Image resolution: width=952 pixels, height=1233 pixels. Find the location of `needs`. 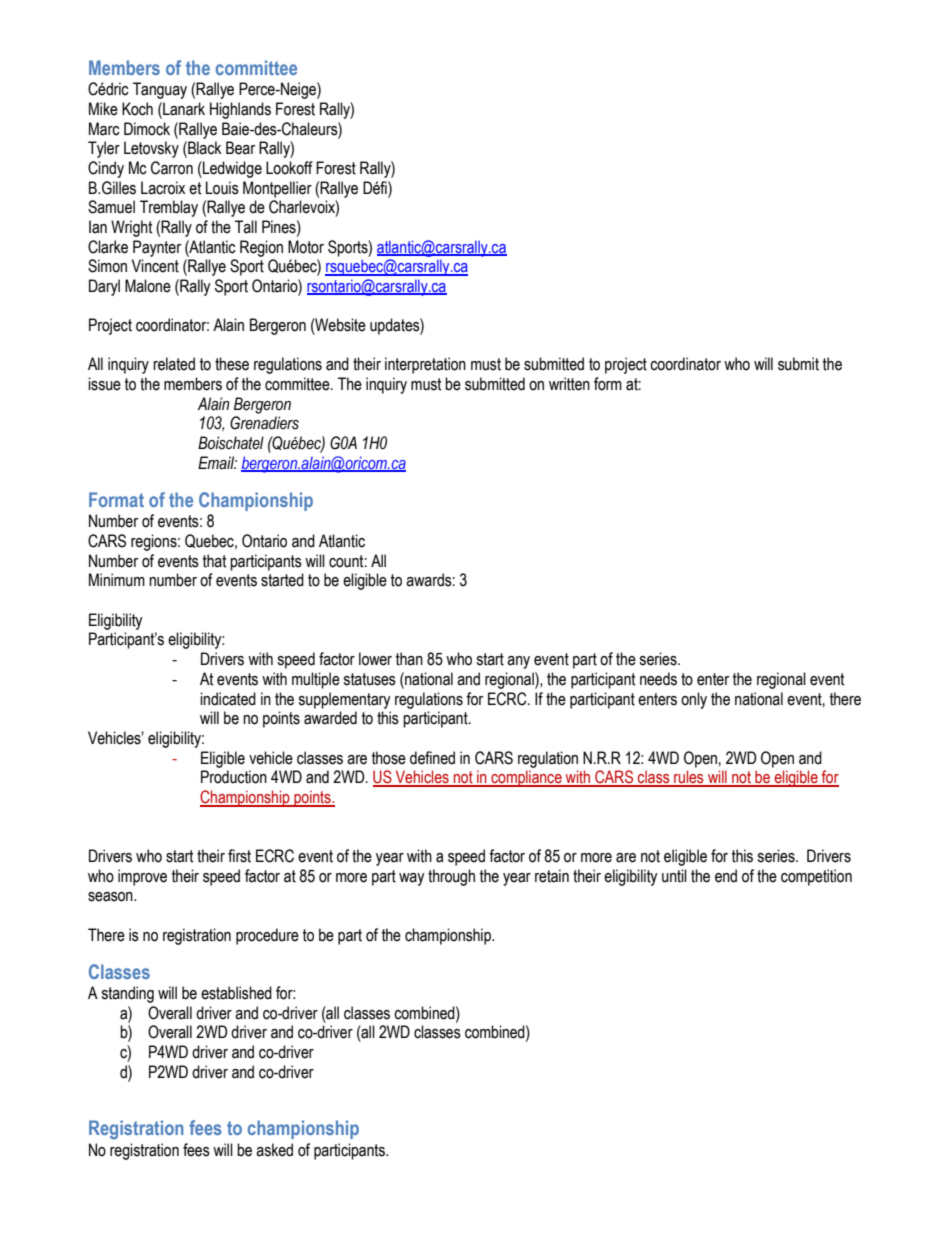

needs is located at coordinates (658, 679).
